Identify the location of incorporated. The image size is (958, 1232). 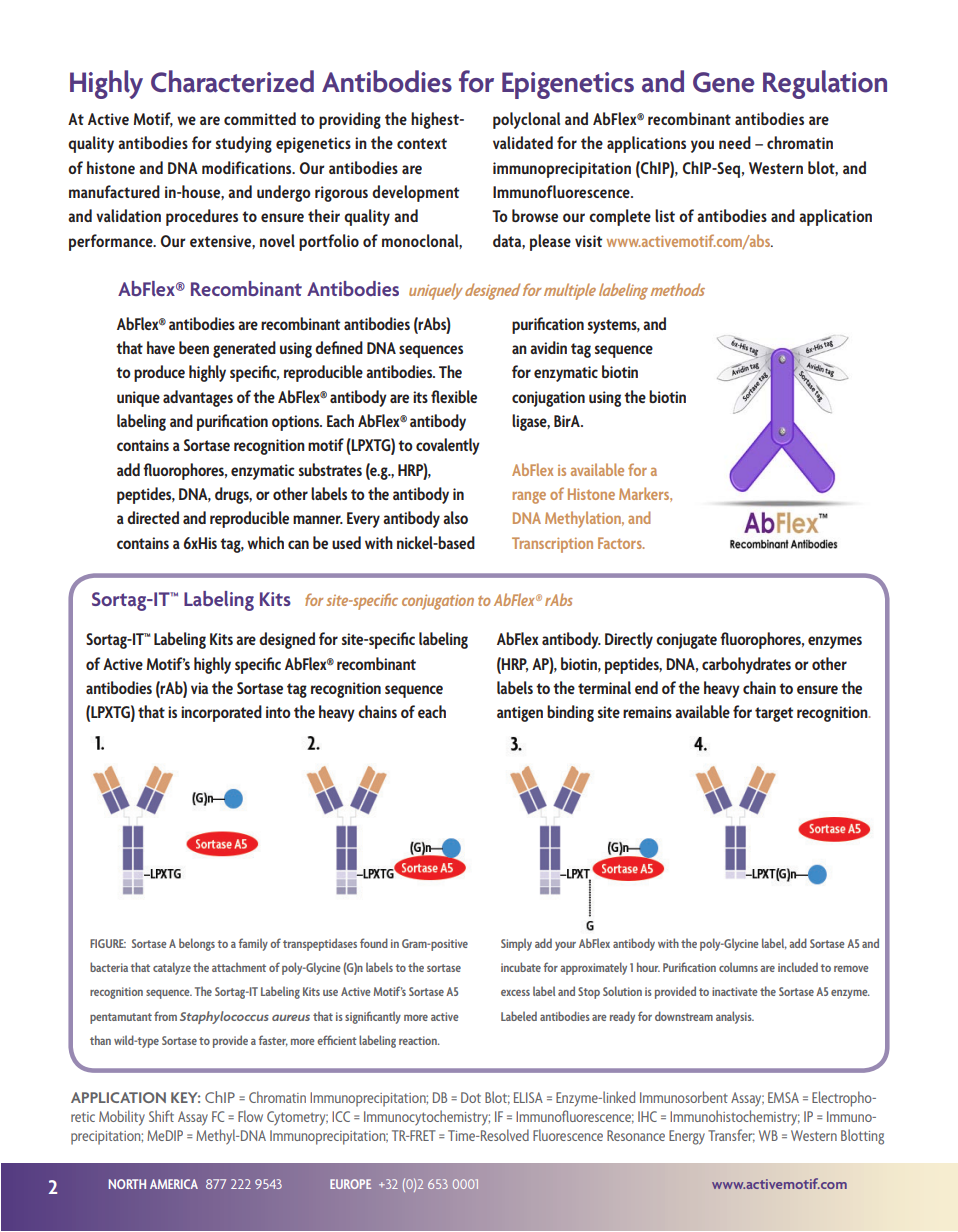
(221, 713).
